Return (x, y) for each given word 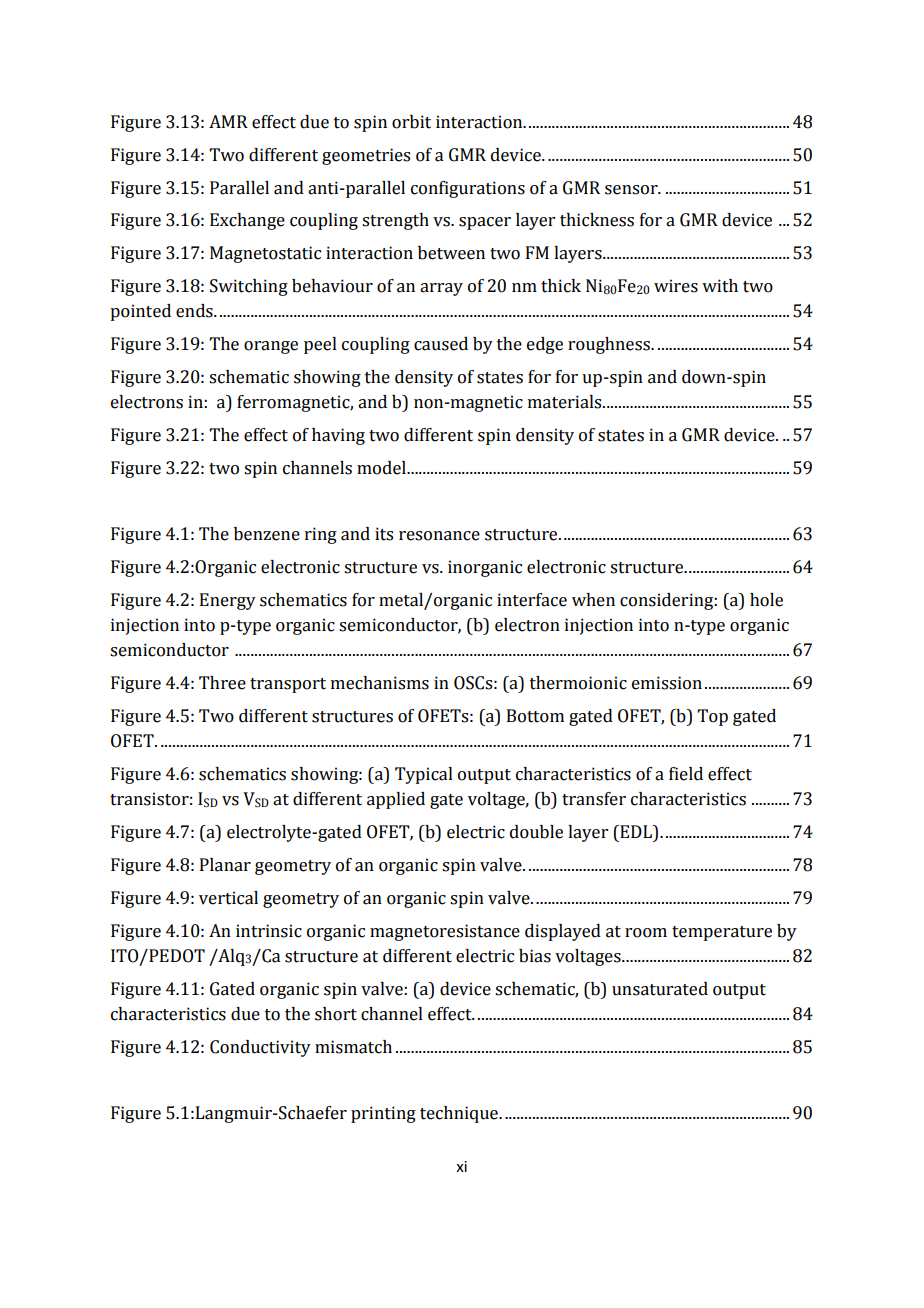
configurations (468, 189)
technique (460, 1114)
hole (766, 600)
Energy (228, 601)
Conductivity (260, 1048)
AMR (228, 121)
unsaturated (660, 989)
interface (532, 600)
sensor (632, 190)
